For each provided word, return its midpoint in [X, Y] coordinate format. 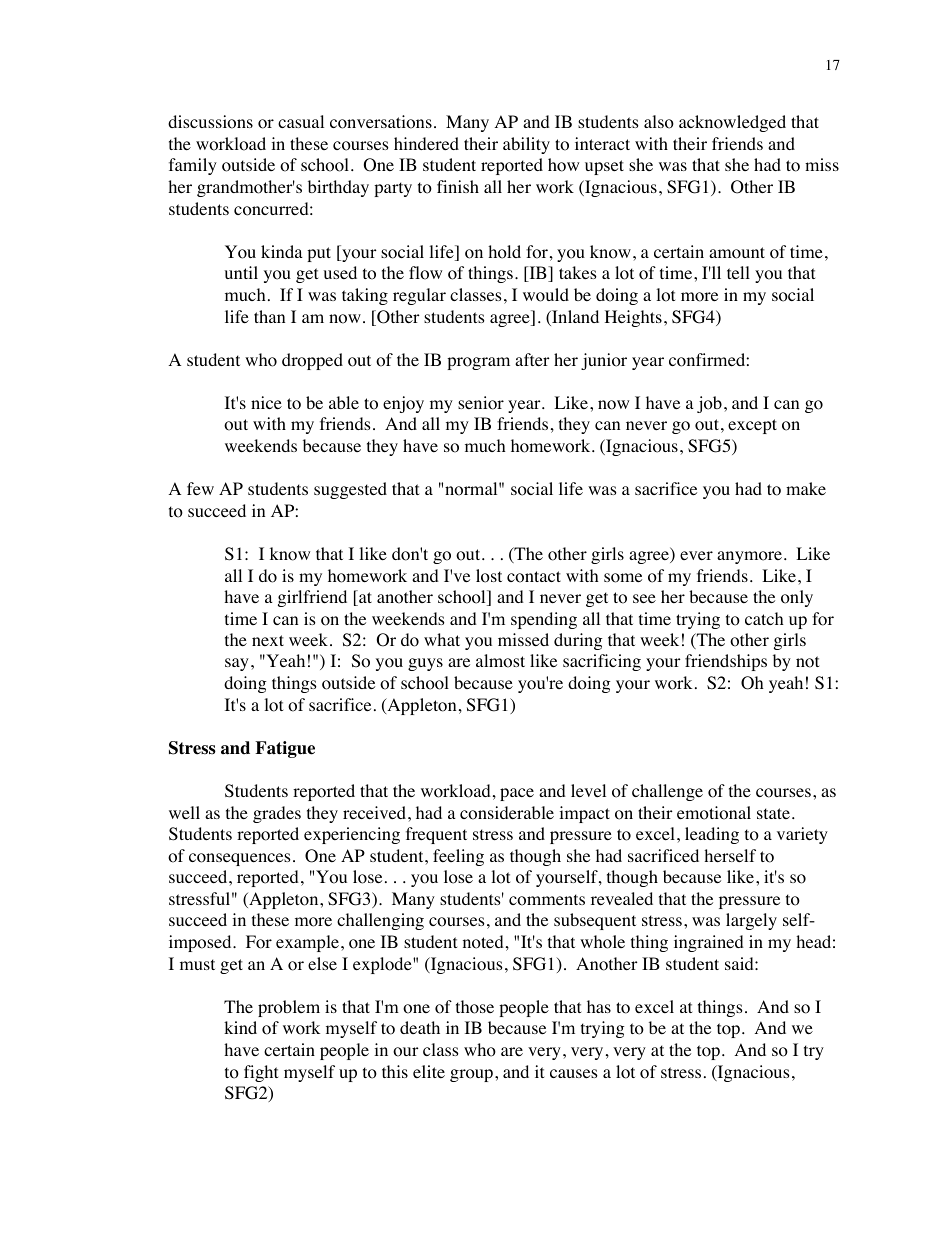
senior [481, 403]
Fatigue [285, 749]
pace [517, 794]
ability [526, 145]
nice [266, 402]
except [752, 426]
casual [301, 121]
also [659, 122]
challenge [667, 792]
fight [261, 1073]
